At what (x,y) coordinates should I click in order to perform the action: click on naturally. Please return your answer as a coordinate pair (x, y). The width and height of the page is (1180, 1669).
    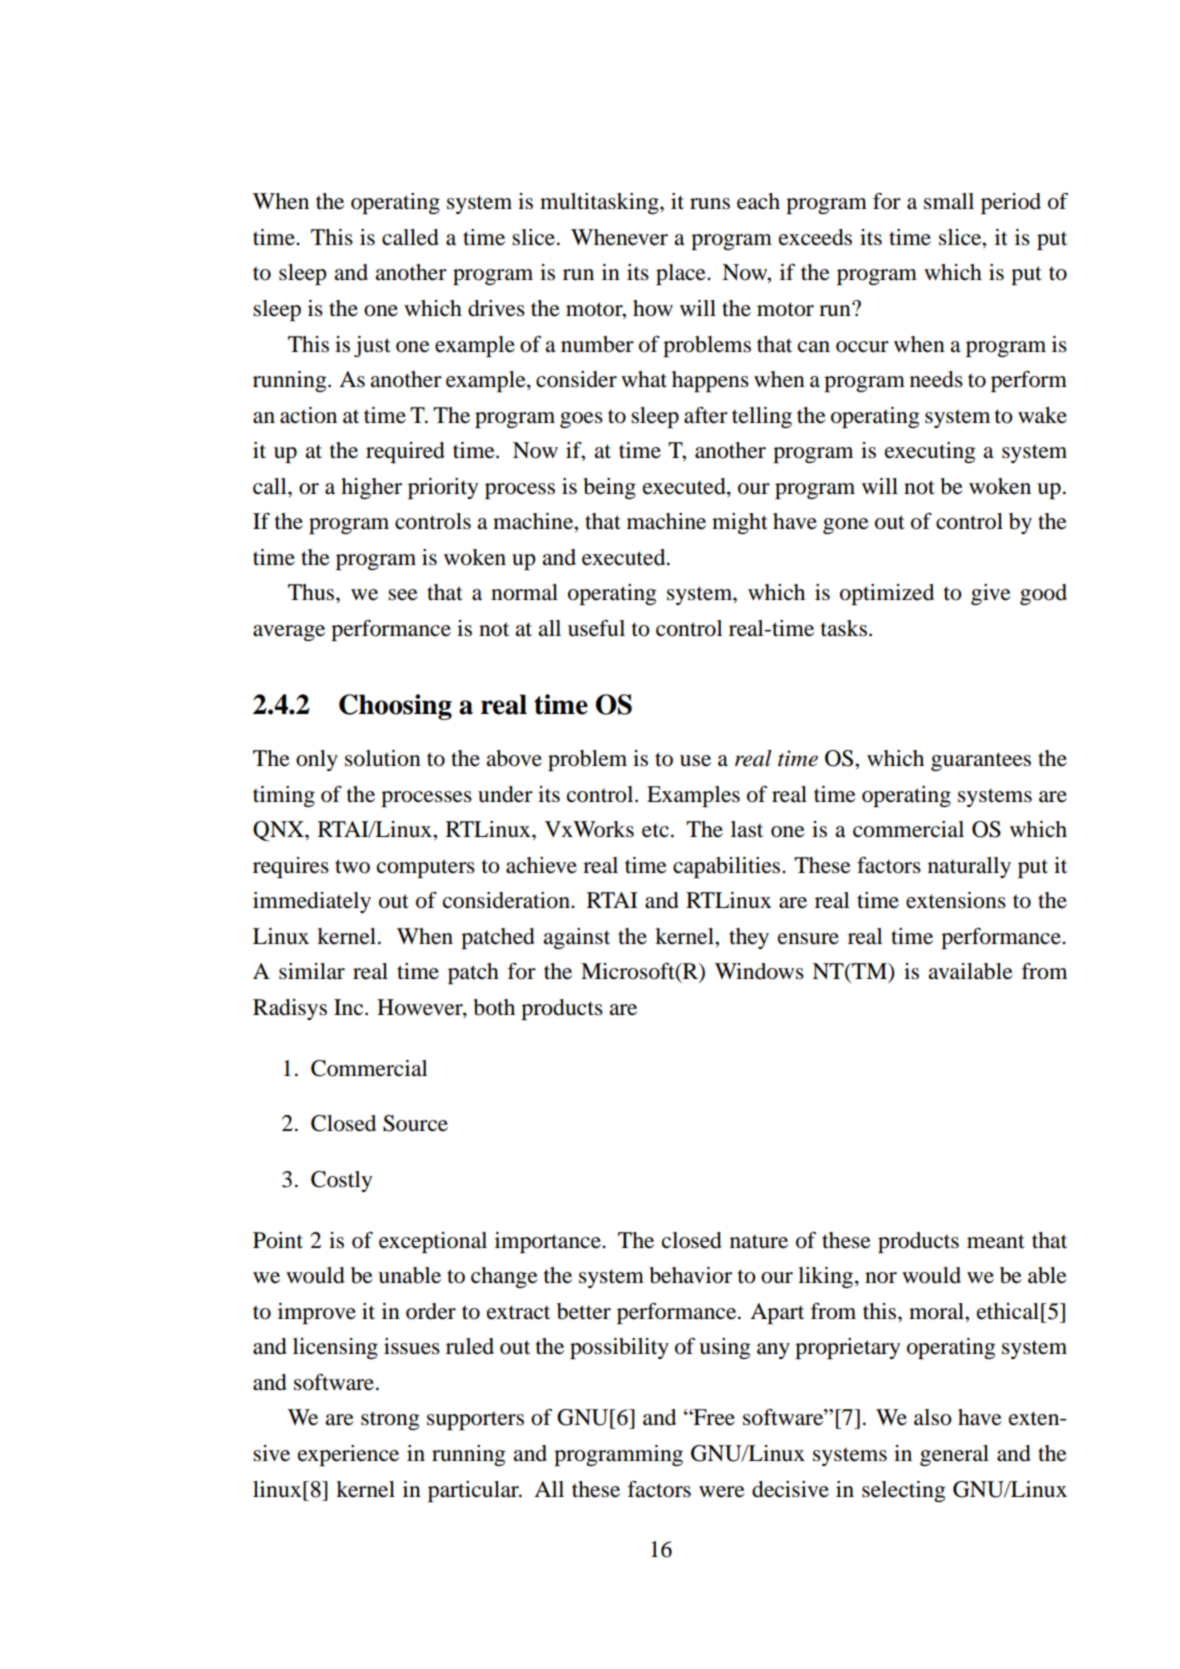
    Looking at the image, I should click on (969, 867).
